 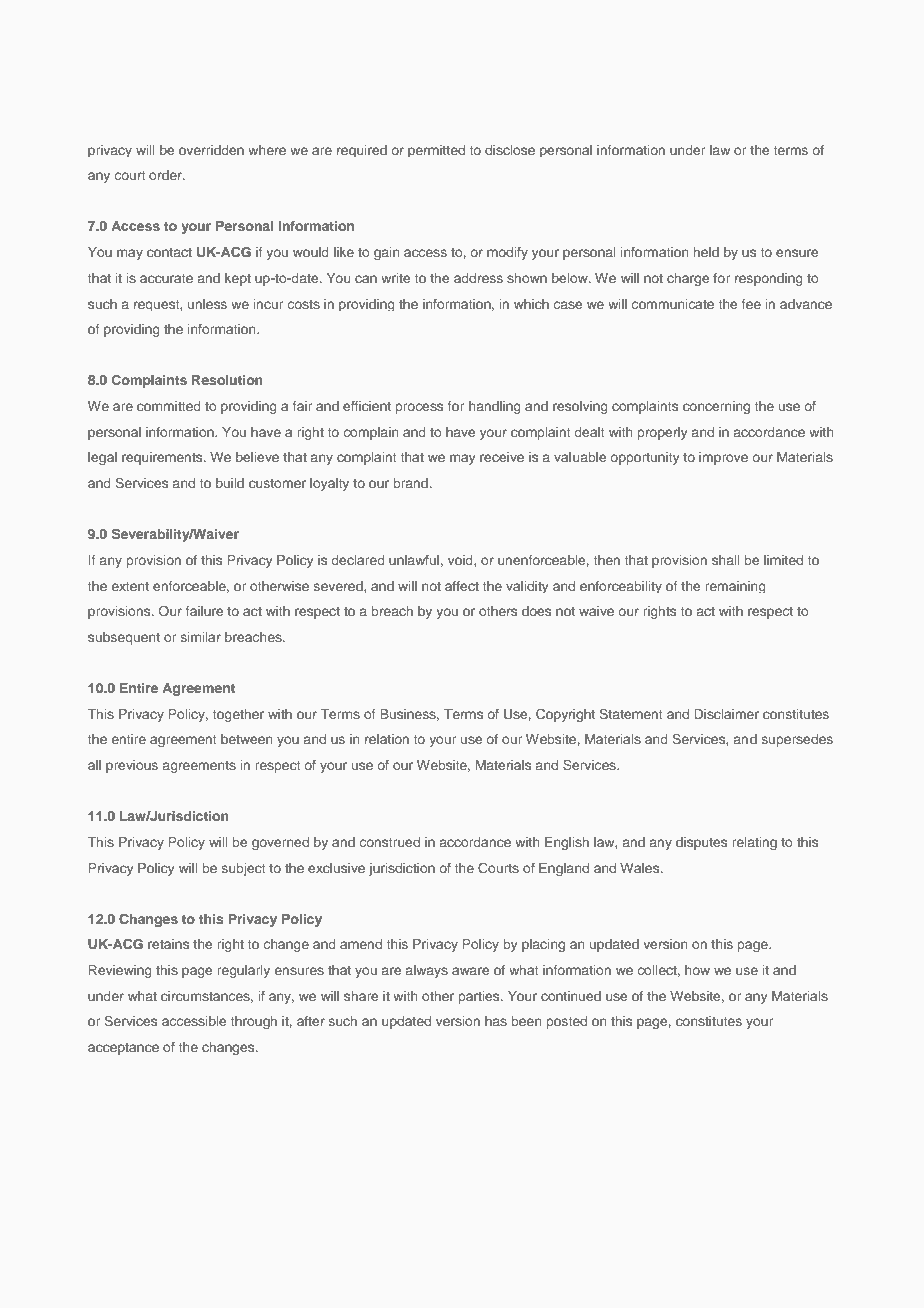 What do you see at coordinates (436, 151) in the screenshot?
I see `permitted` at bounding box center [436, 151].
